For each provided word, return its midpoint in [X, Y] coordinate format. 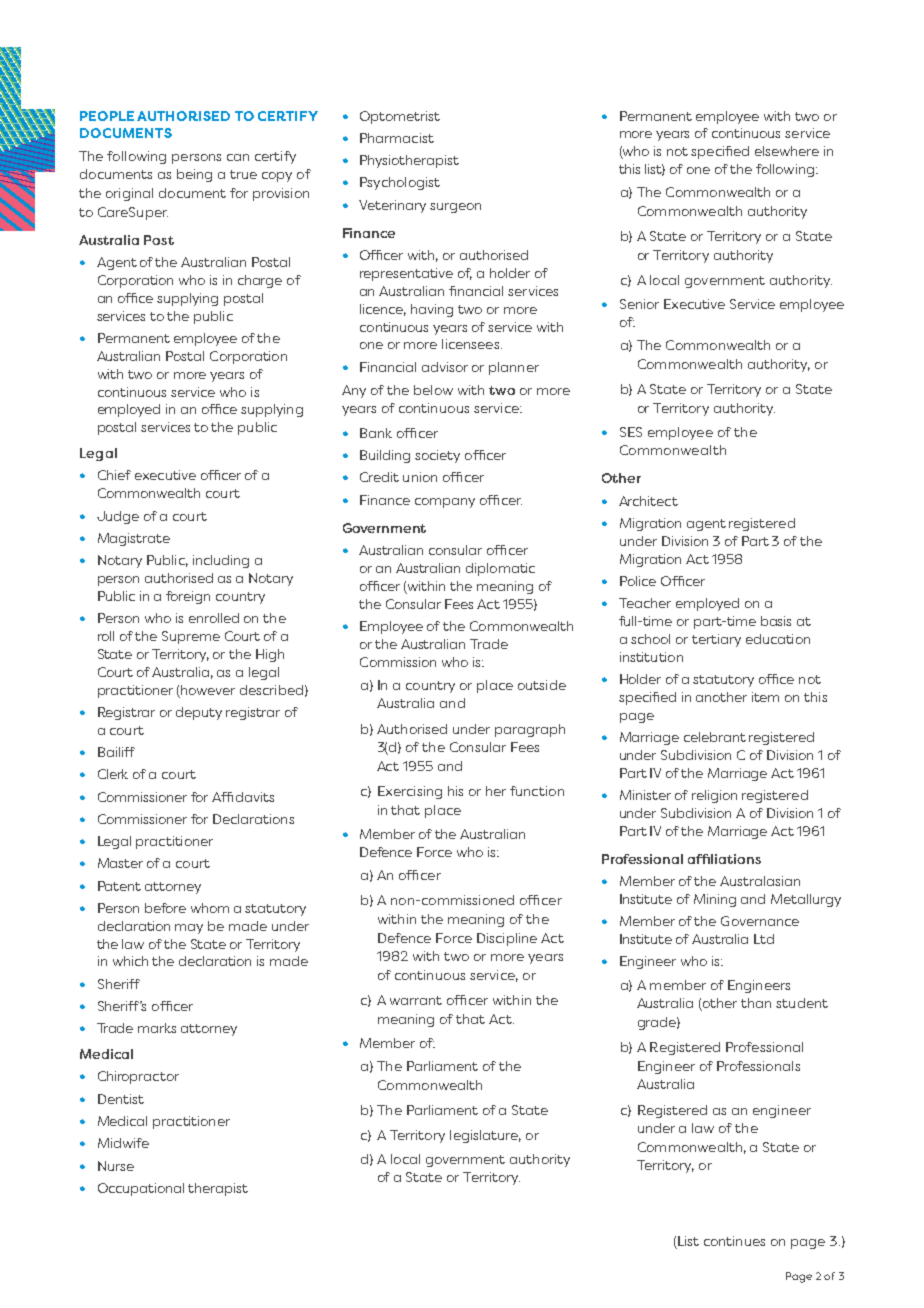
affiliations [724, 859]
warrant [416, 1000]
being [194, 175]
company [445, 503]
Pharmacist [397, 138]
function [537, 791]
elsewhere [787, 151]
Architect [648, 501]
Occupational [141, 1189]
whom [210, 908]
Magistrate [134, 539]
